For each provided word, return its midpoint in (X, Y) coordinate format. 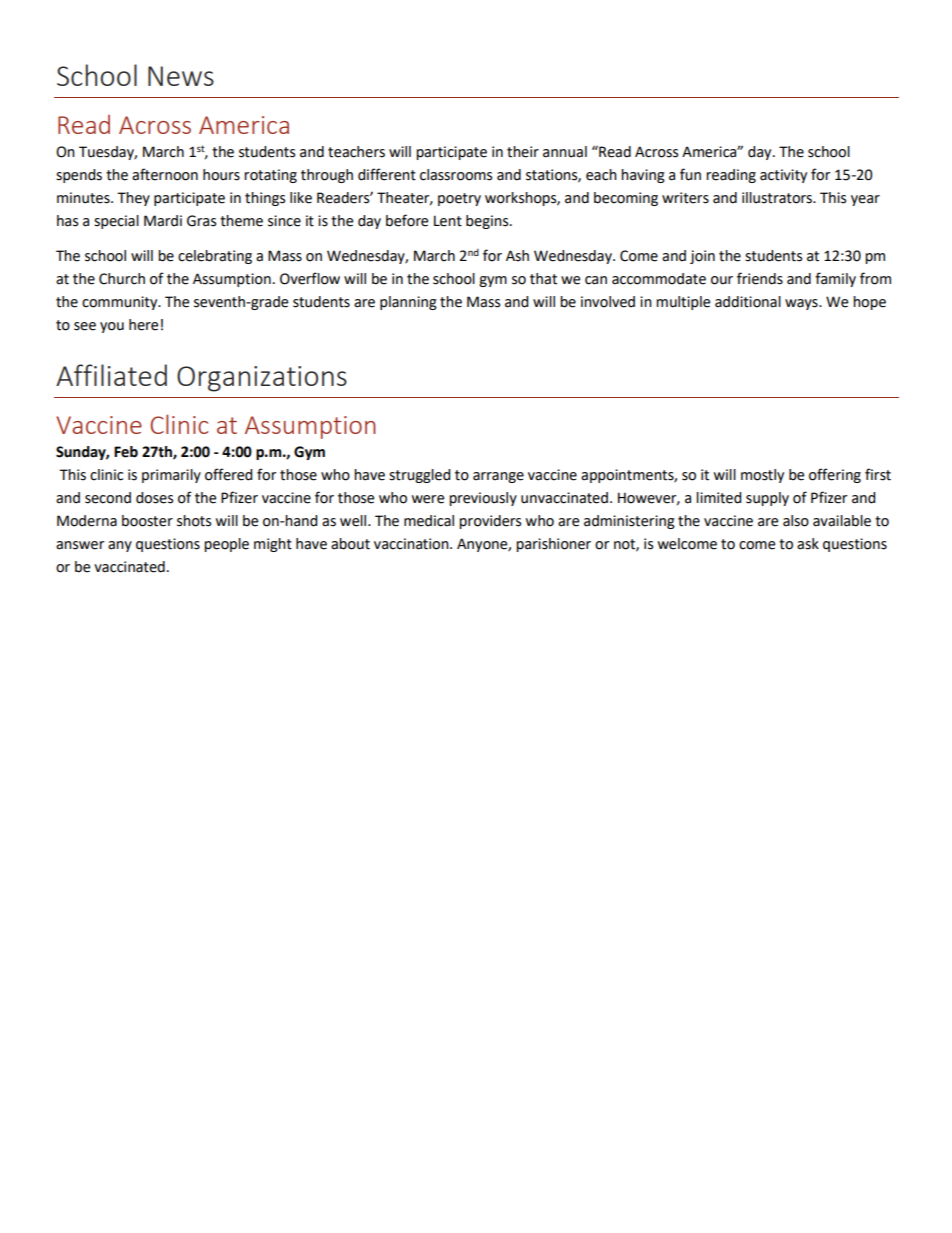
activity (783, 176)
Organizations (262, 379)
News (181, 76)
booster (147, 521)
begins (488, 222)
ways (802, 304)
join (702, 257)
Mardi (163, 221)
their (523, 152)
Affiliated (111, 375)
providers (490, 522)
